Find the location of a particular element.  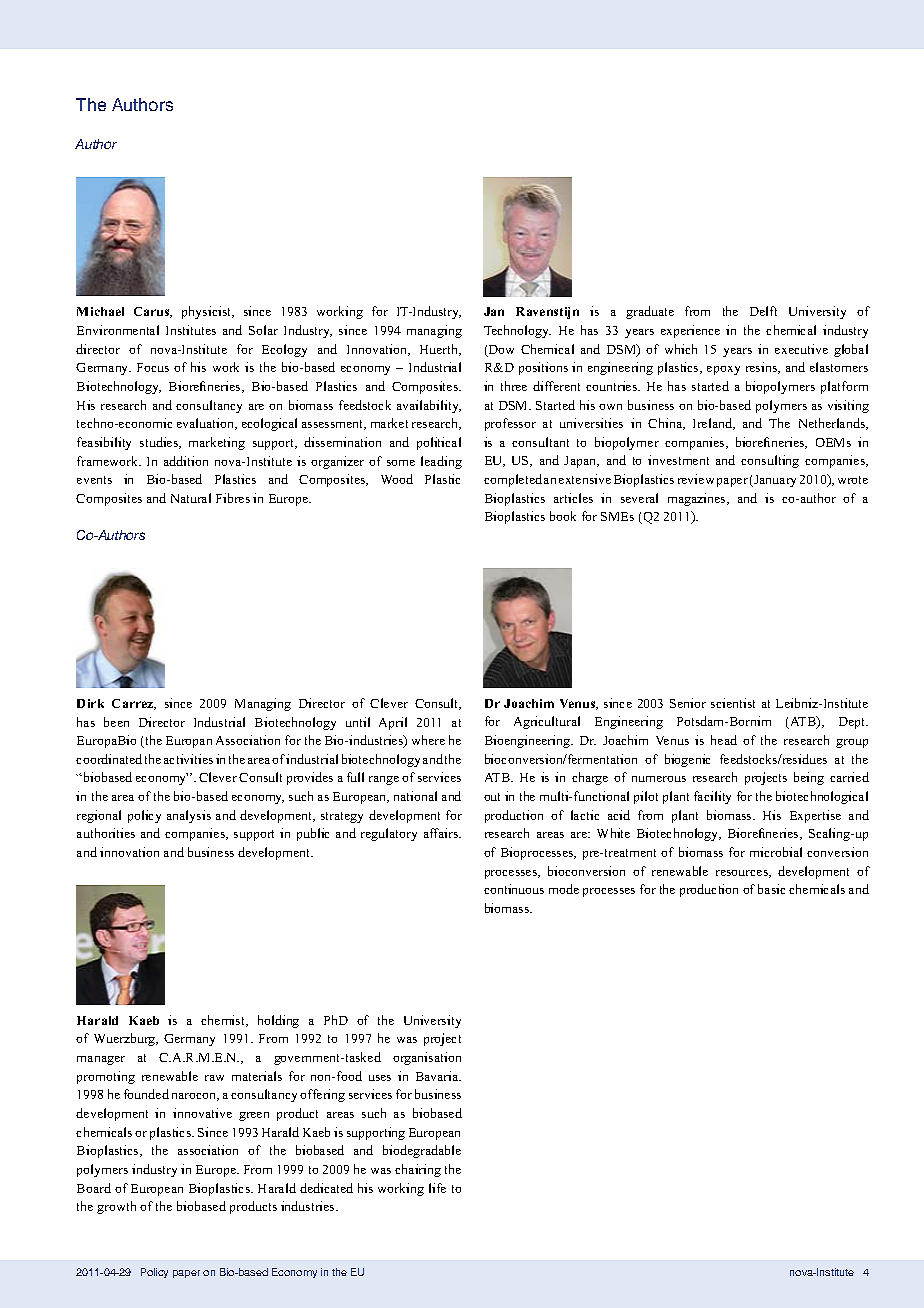

executive is located at coordinates (801, 349).
